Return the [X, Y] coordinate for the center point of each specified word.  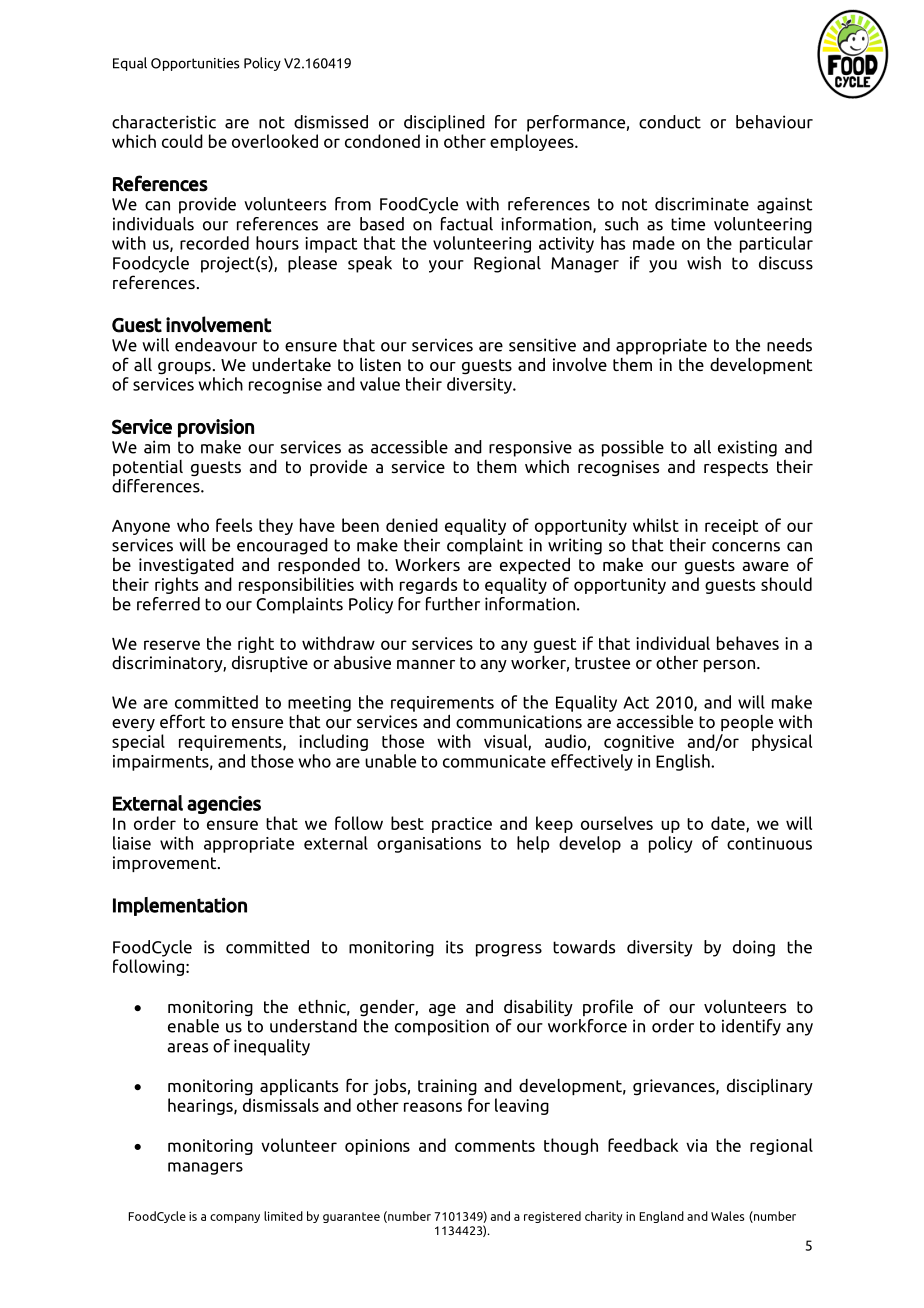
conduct [670, 122]
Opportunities [195, 64]
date [729, 824]
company [235, 1218]
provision [216, 428]
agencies [224, 805]
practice [462, 825]
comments [495, 1146]
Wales [727, 1216]
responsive [530, 448]
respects [736, 468]
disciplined [444, 123]
